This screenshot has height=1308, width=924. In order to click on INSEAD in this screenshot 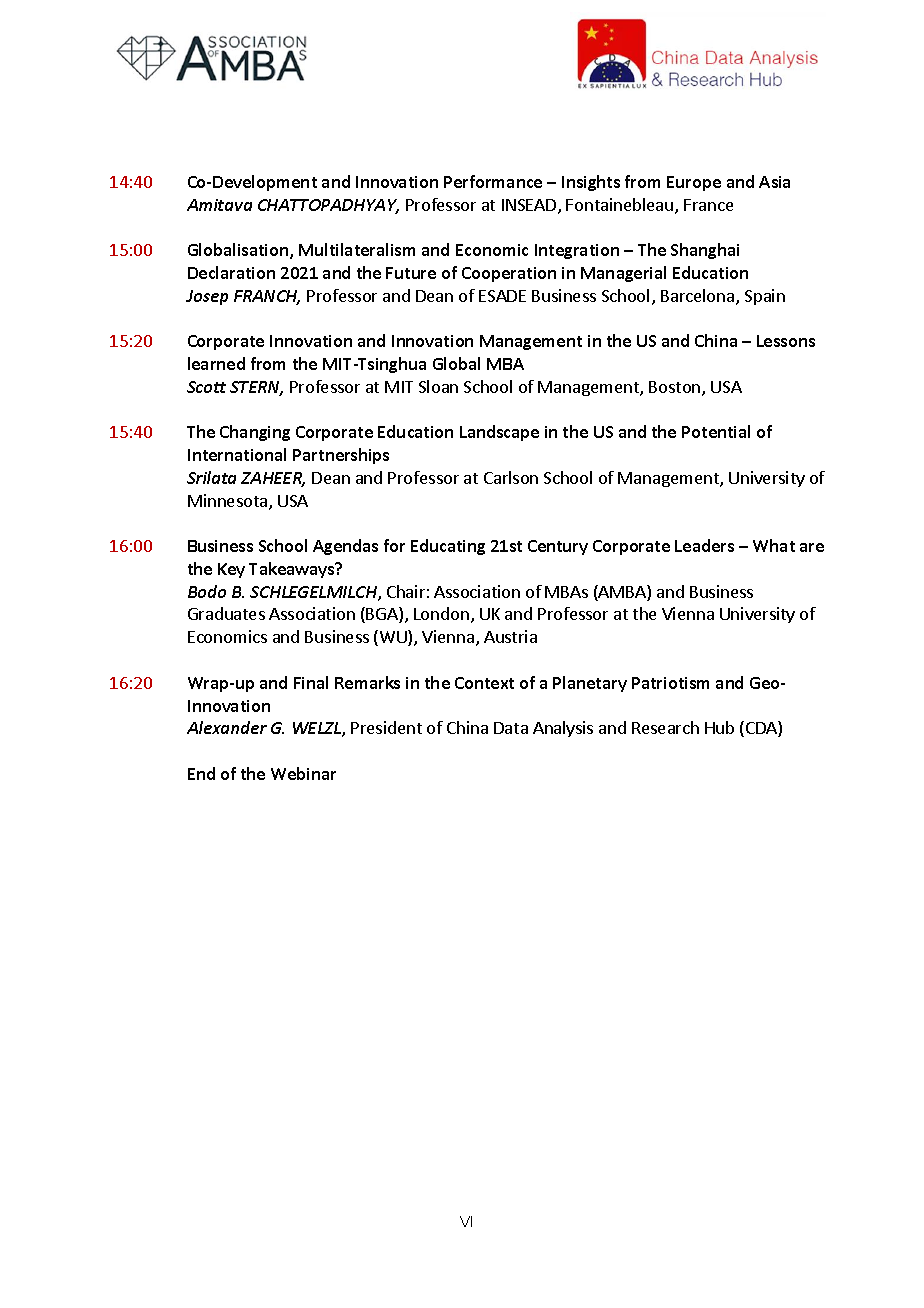, I will do `click(530, 206)`.
